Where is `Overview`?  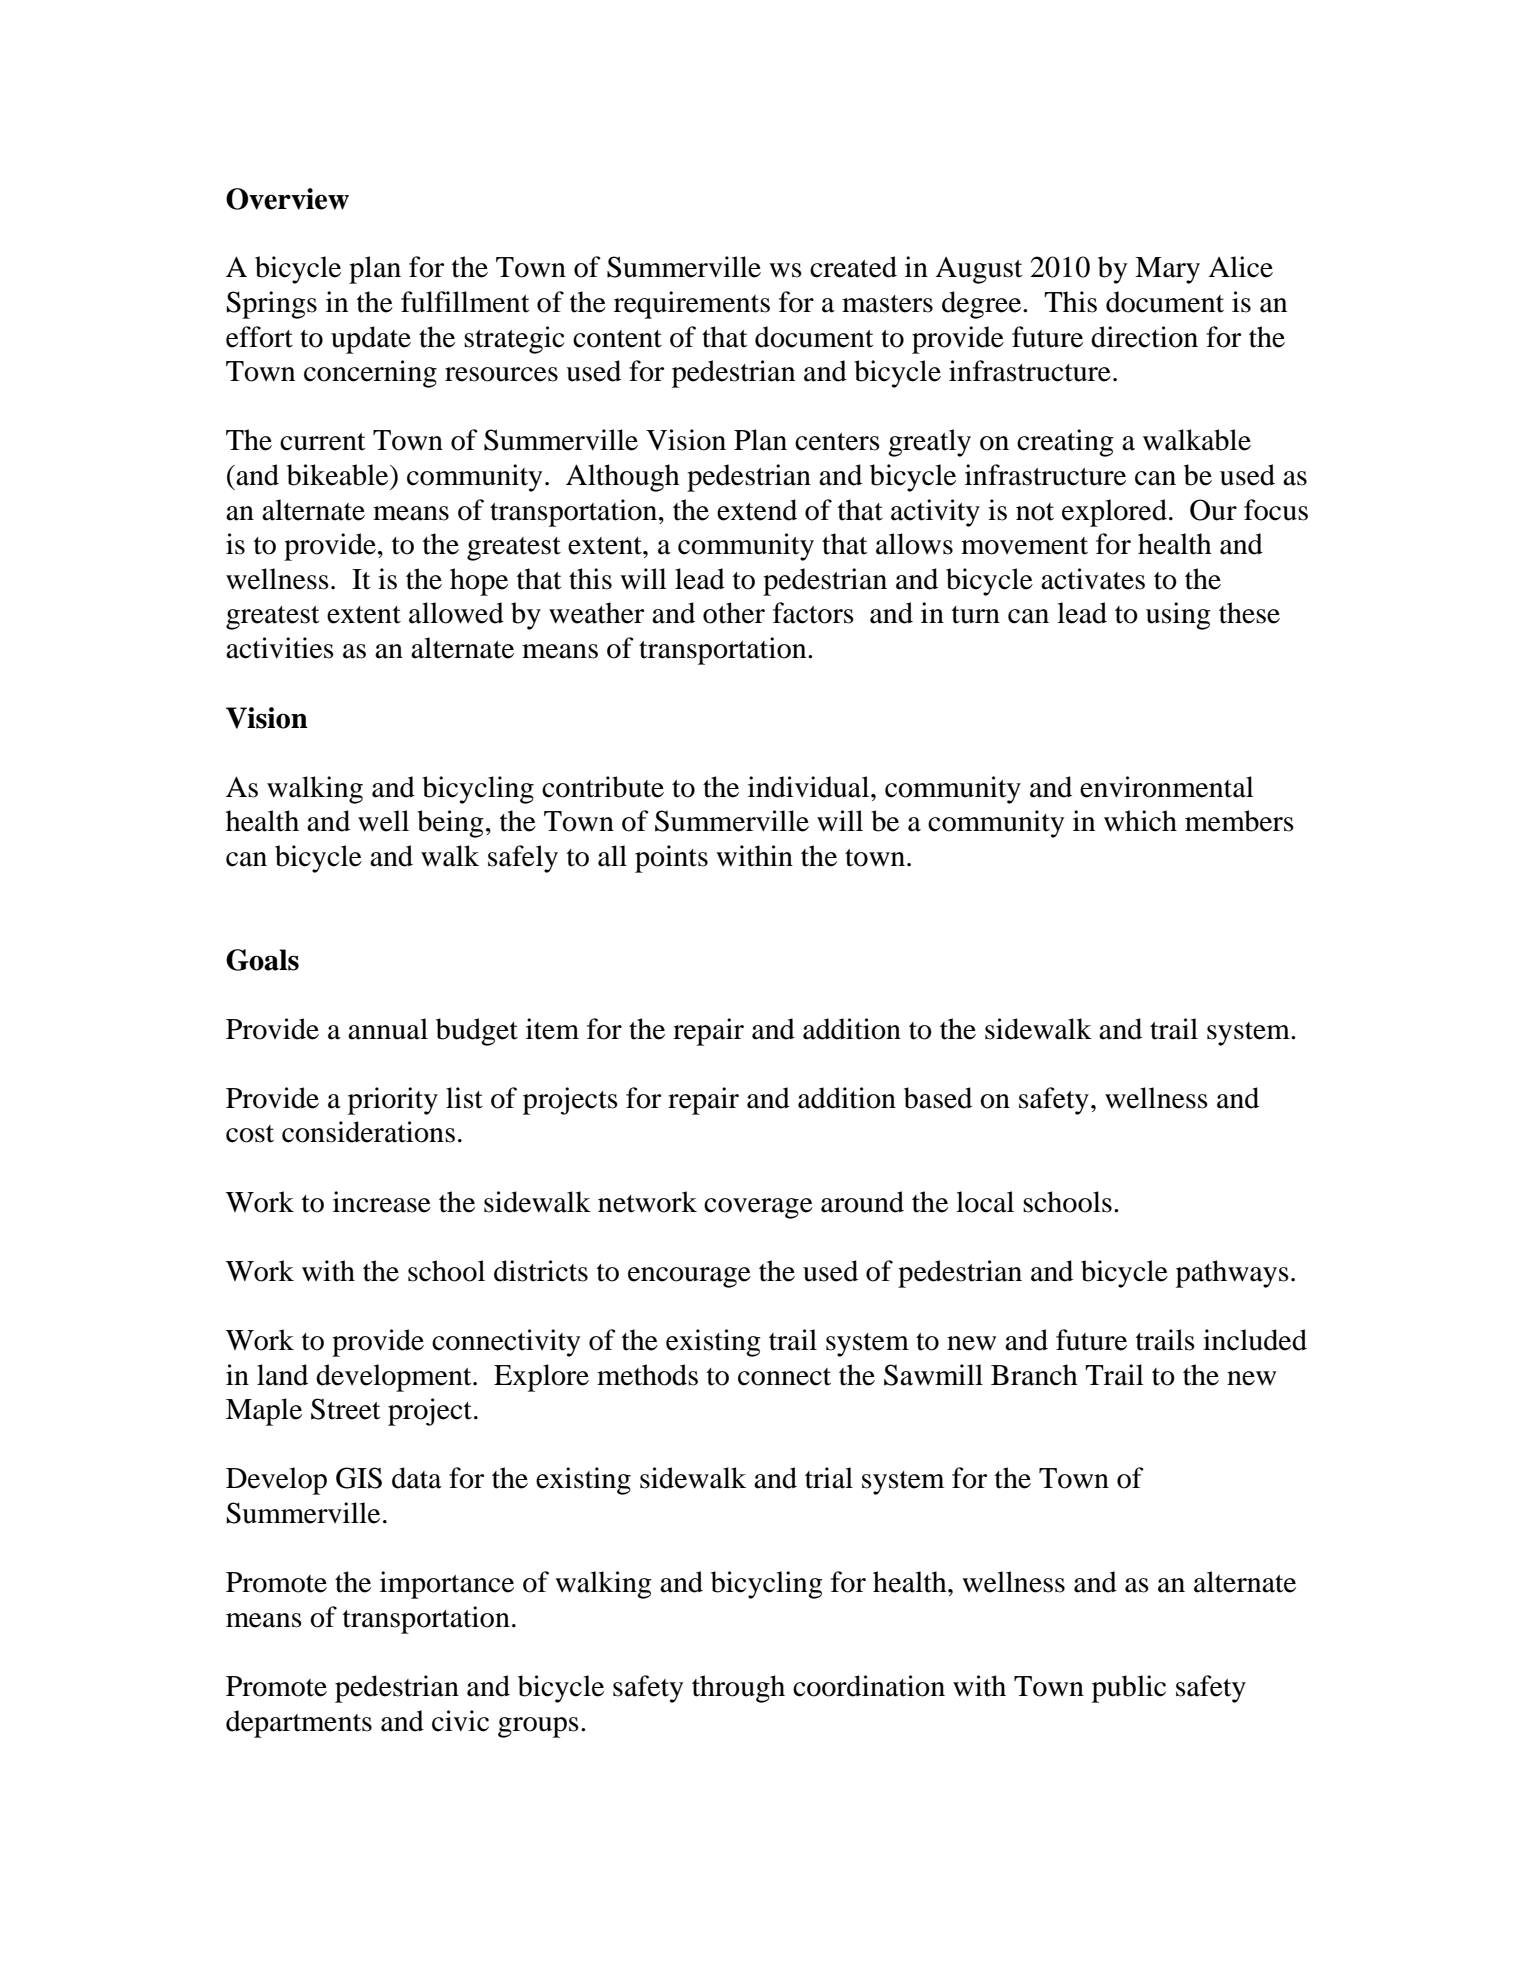 Overview is located at coordinates (287, 199).
